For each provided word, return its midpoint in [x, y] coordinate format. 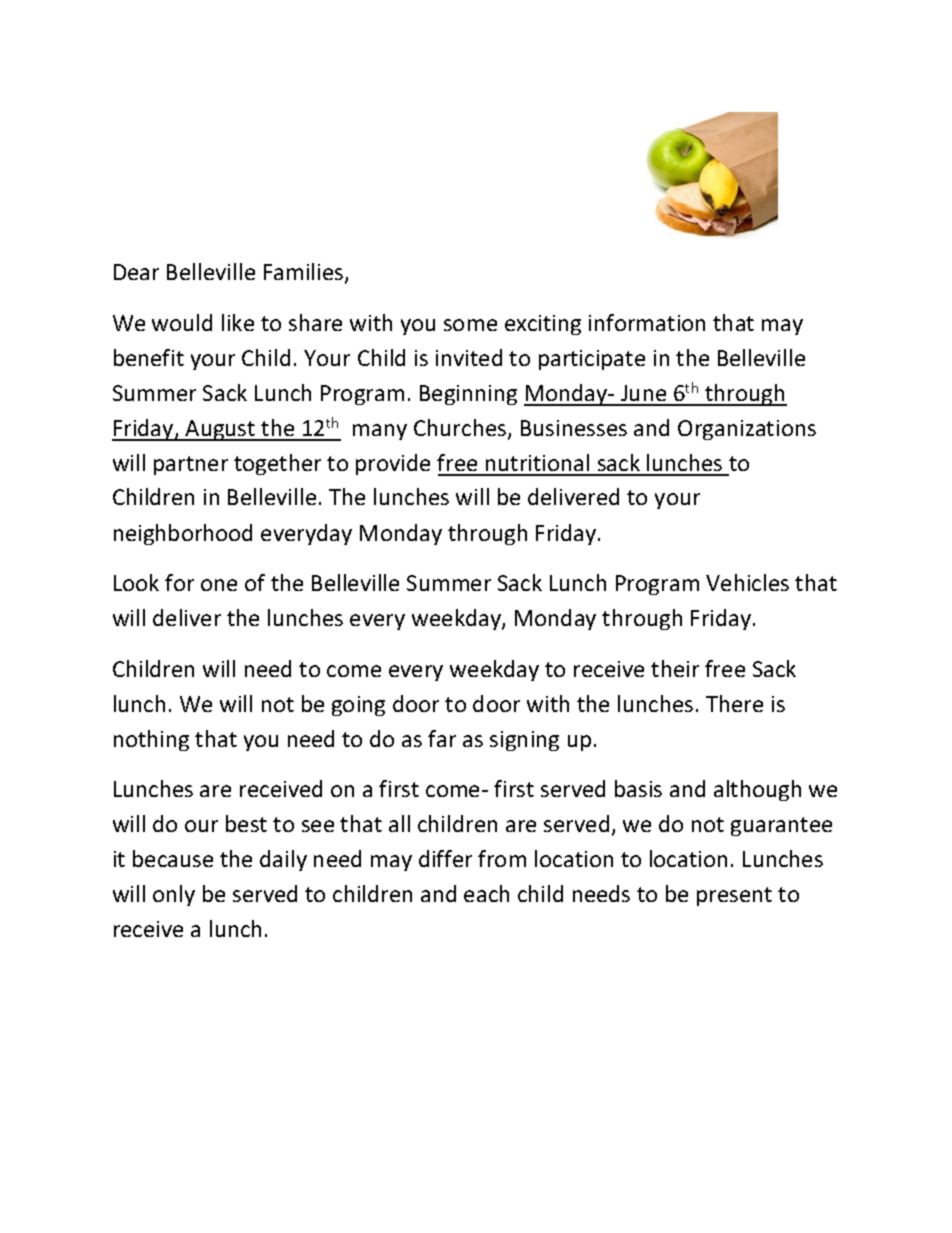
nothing [151, 740]
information [647, 322]
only [174, 895]
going [358, 706]
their [675, 668]
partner [191, 465]
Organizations [747, 430]
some [470, 325]
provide [393, 464]
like [238, 322]
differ [445, 858]
